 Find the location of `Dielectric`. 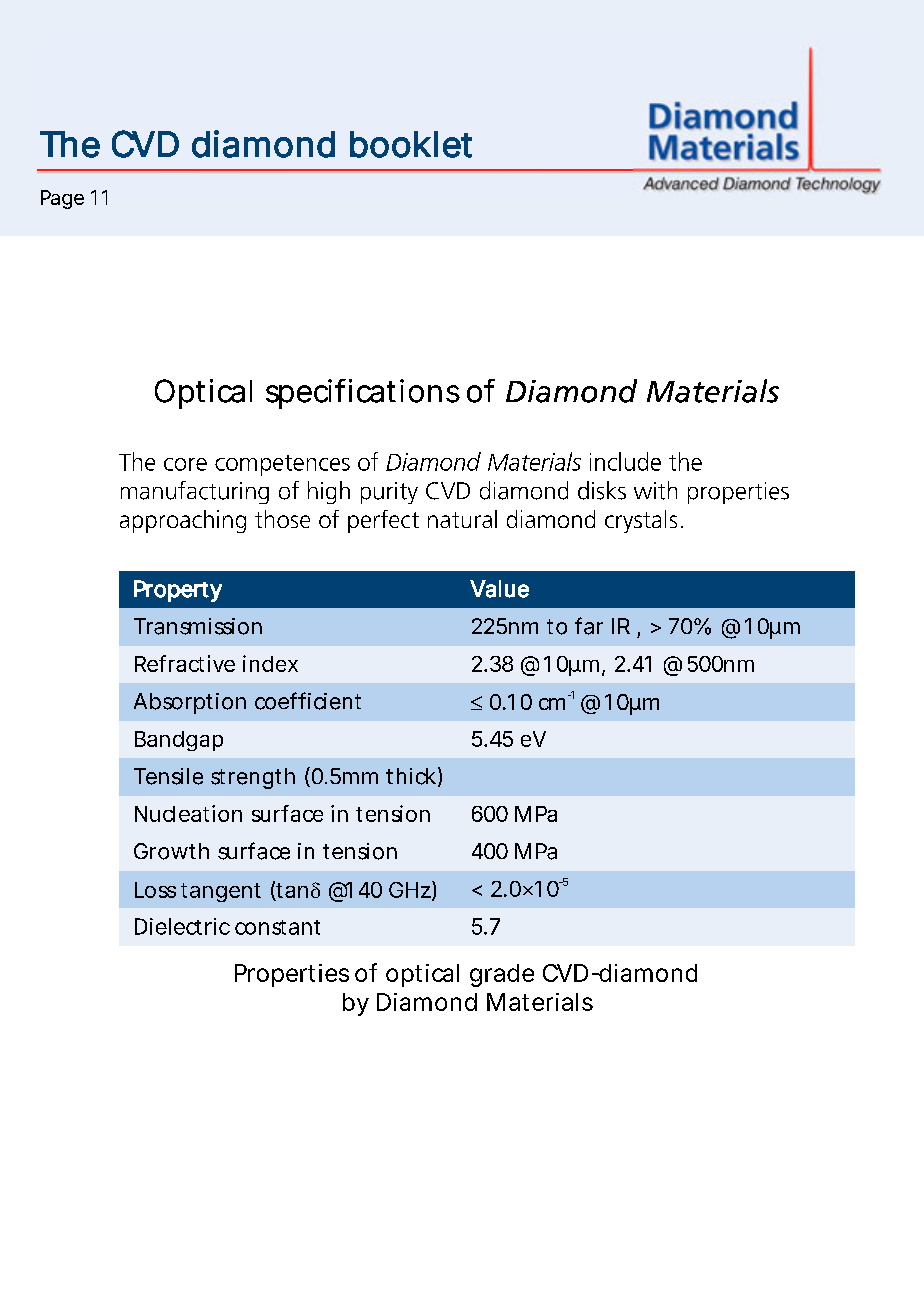

Dielectric is located at coordinates (182, 926).
